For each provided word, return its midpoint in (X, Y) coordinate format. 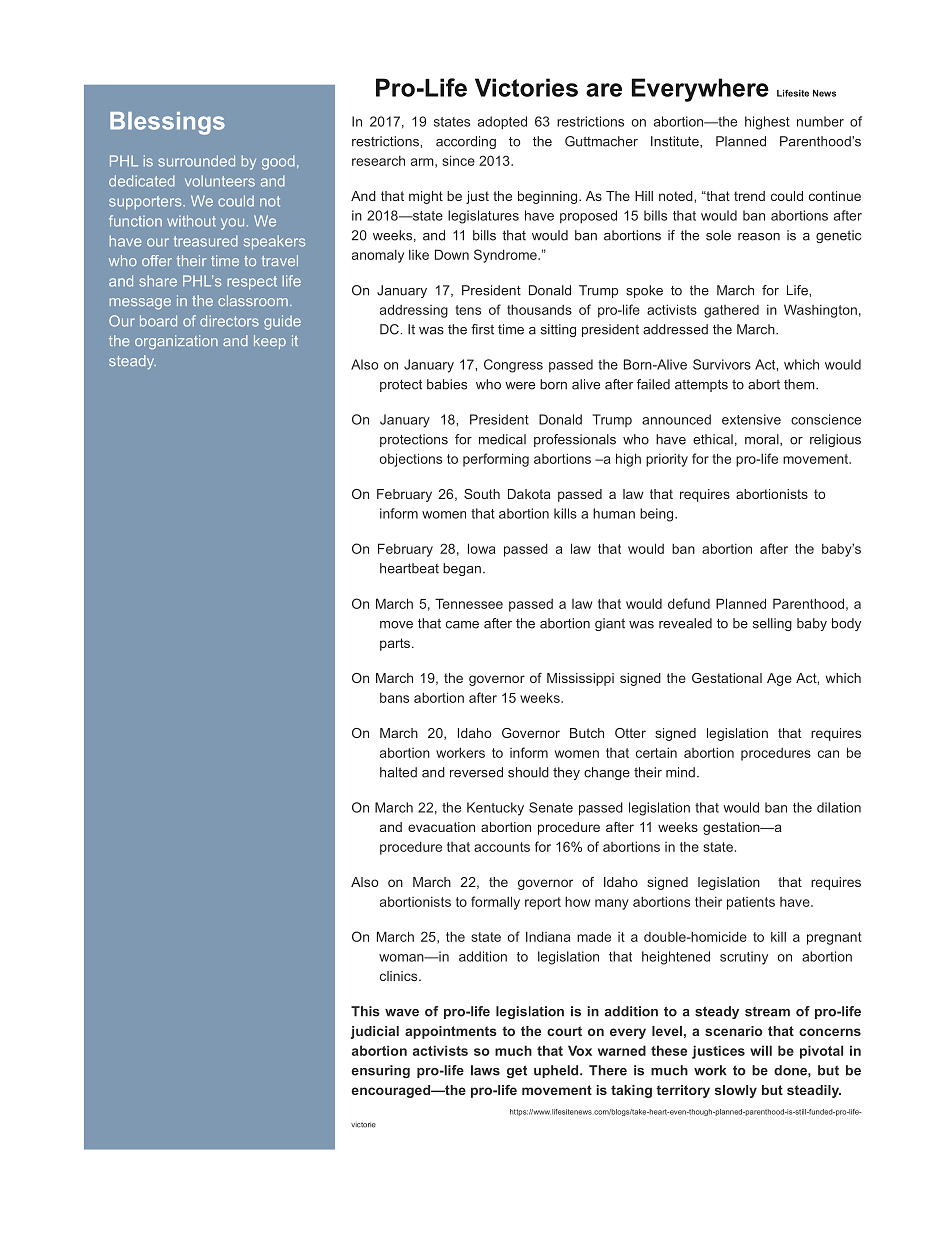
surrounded (196, 161)
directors (229, 321)
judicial (374, 1032)
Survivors (722, 364)
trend (749, 196)
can (828, 754)
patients (751, 903)
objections (411, 460)
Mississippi (580, 679)
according (466, 142)
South (482, 494)
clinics (400, 976)
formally (495, 903)
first (482, 329)
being (658, 515)
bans (394, 698)
